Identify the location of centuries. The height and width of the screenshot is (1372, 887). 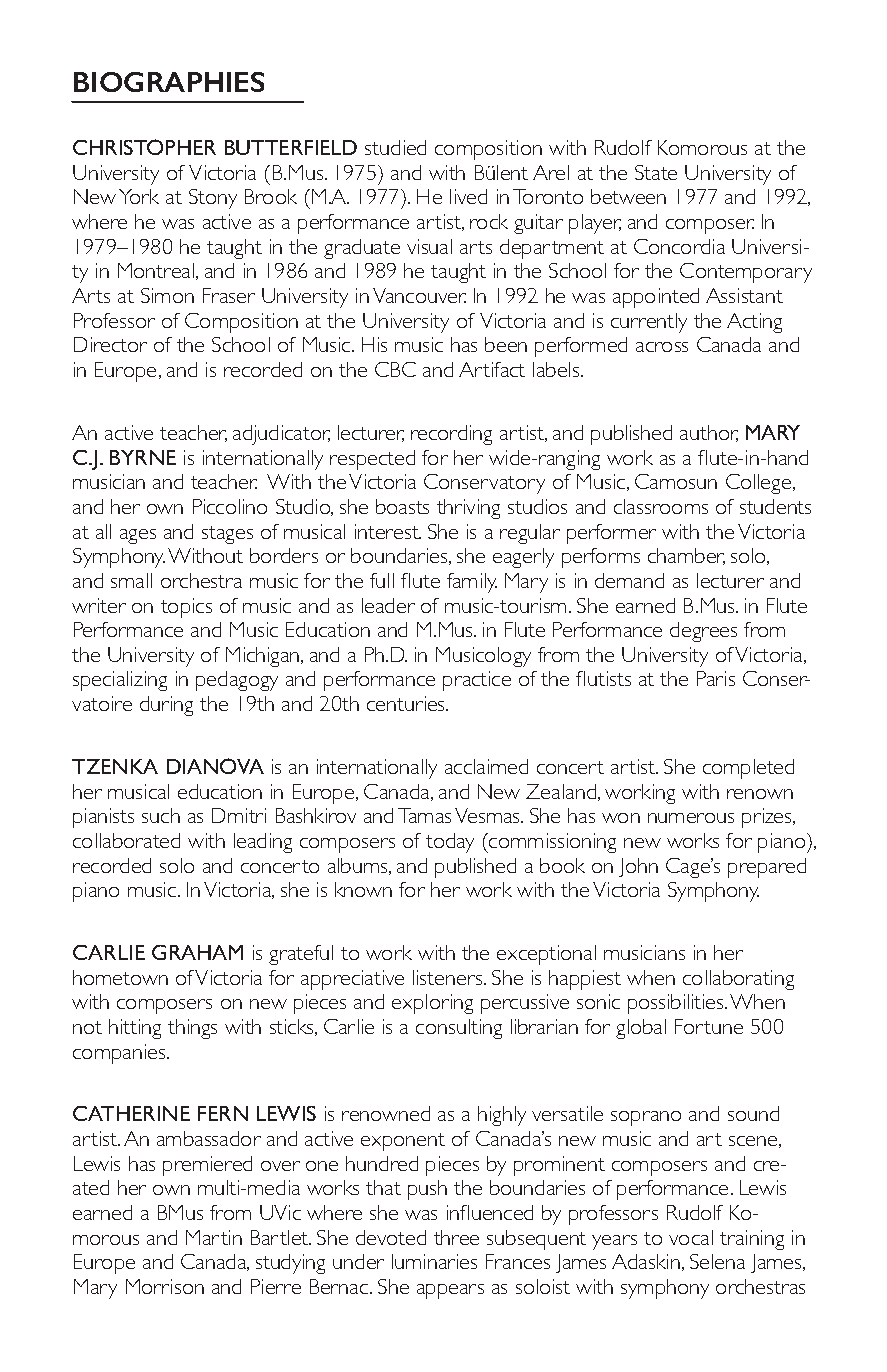
(407, 703).
